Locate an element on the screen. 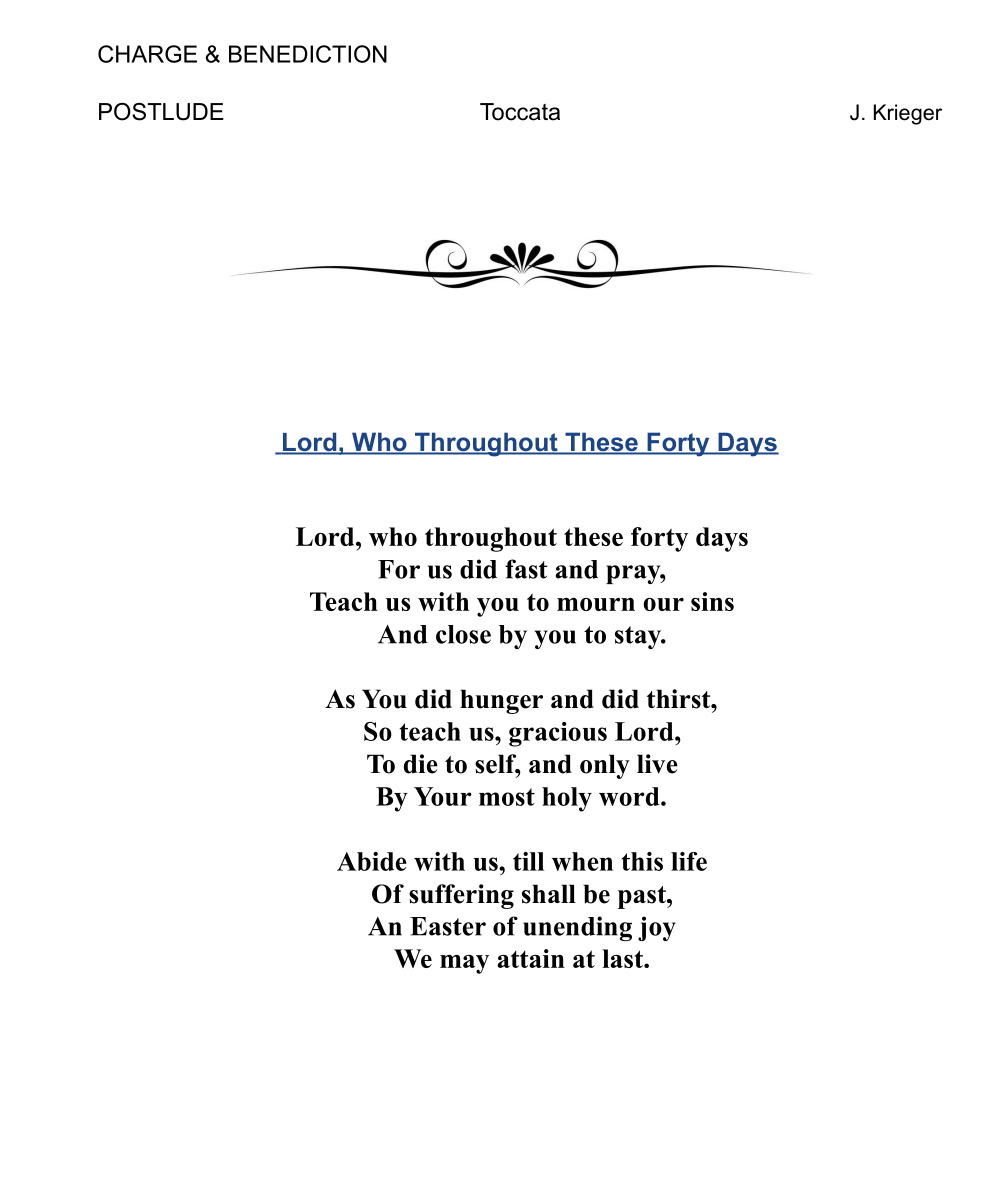 Image resolution: width=991 pixels, height=1204 pixels. Krieger is located at coordinates (908, 114).
